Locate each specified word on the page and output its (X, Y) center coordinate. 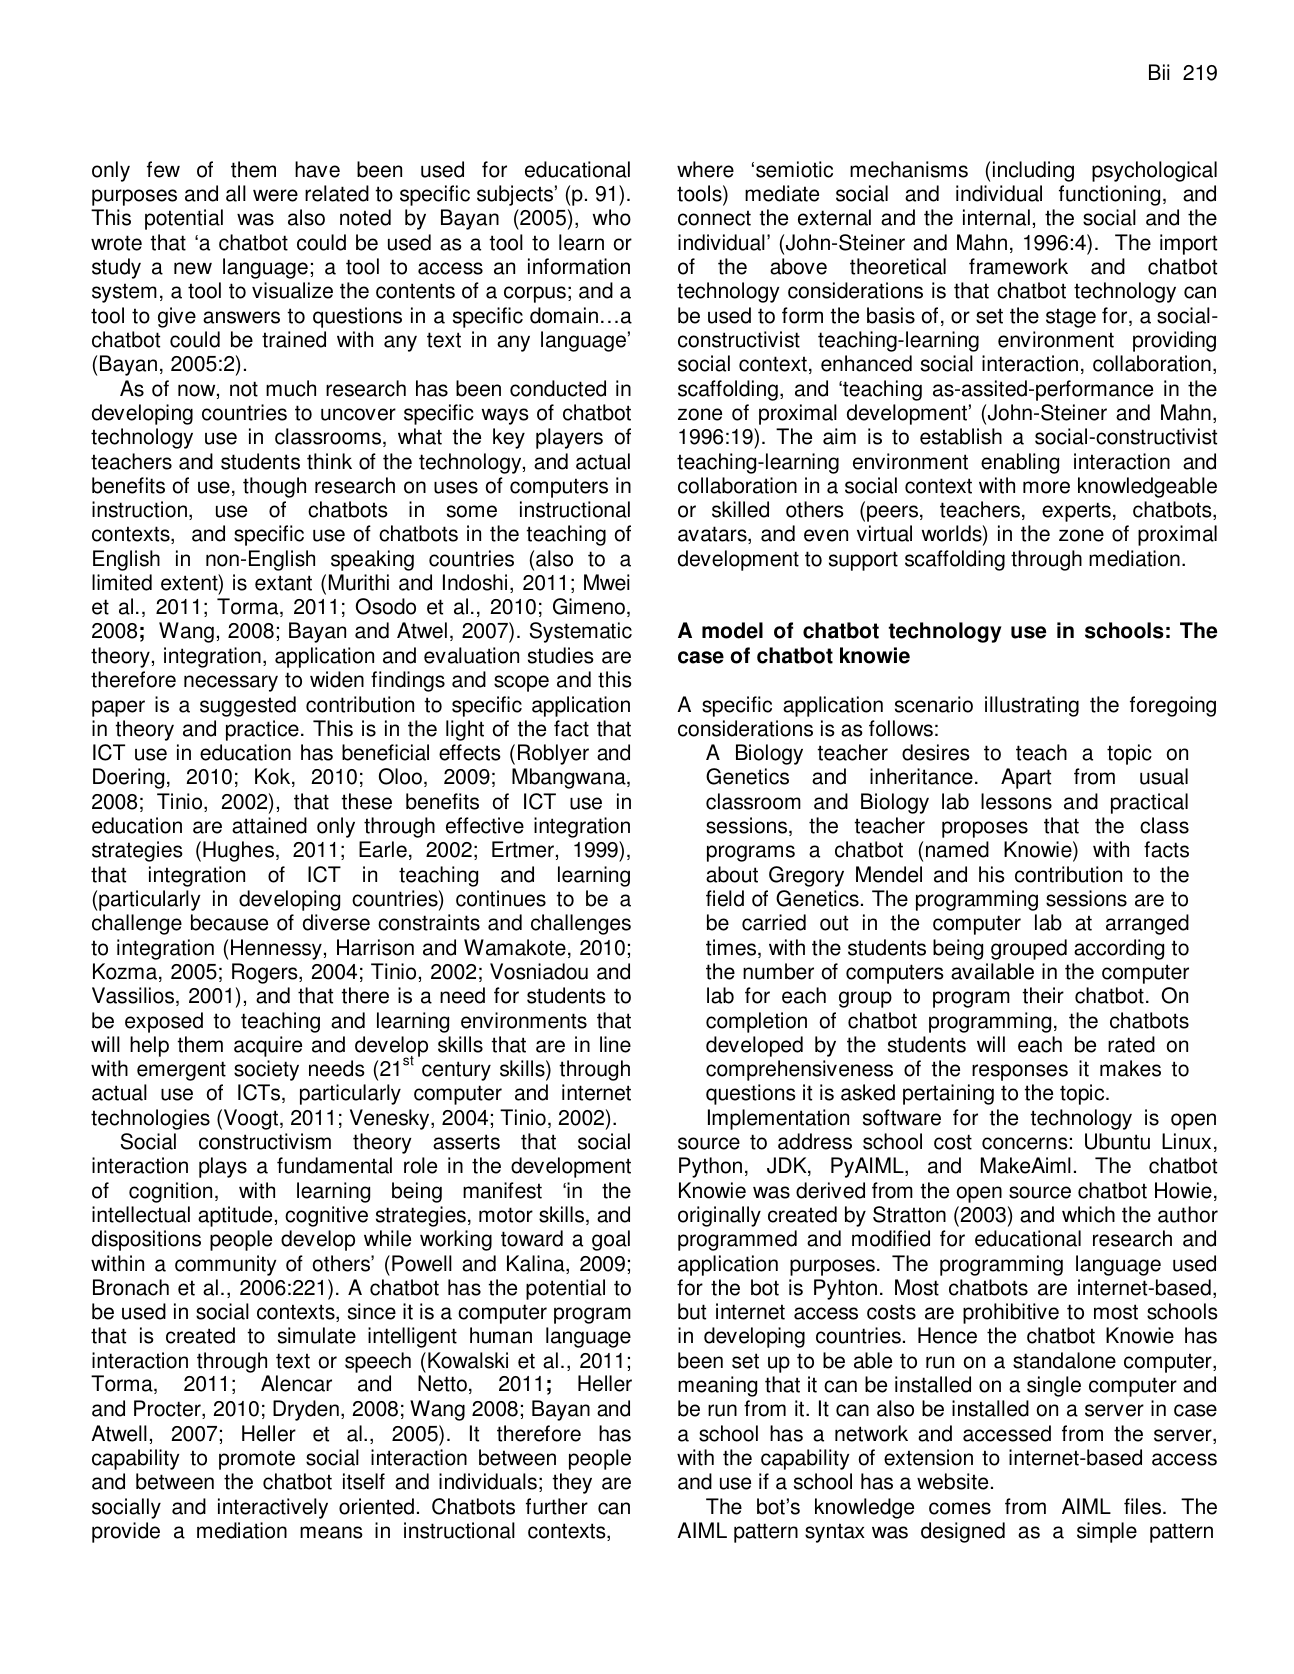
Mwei (607, 582)
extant (283, 583)
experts (1076, 512)
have (317, 169)
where (705, 169)
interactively (273, 1508)
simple (1107, 1532)
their (1043, 995)
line (615, 1044)
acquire (268, 1046)
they (572, 1483)
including (1033, 171)
